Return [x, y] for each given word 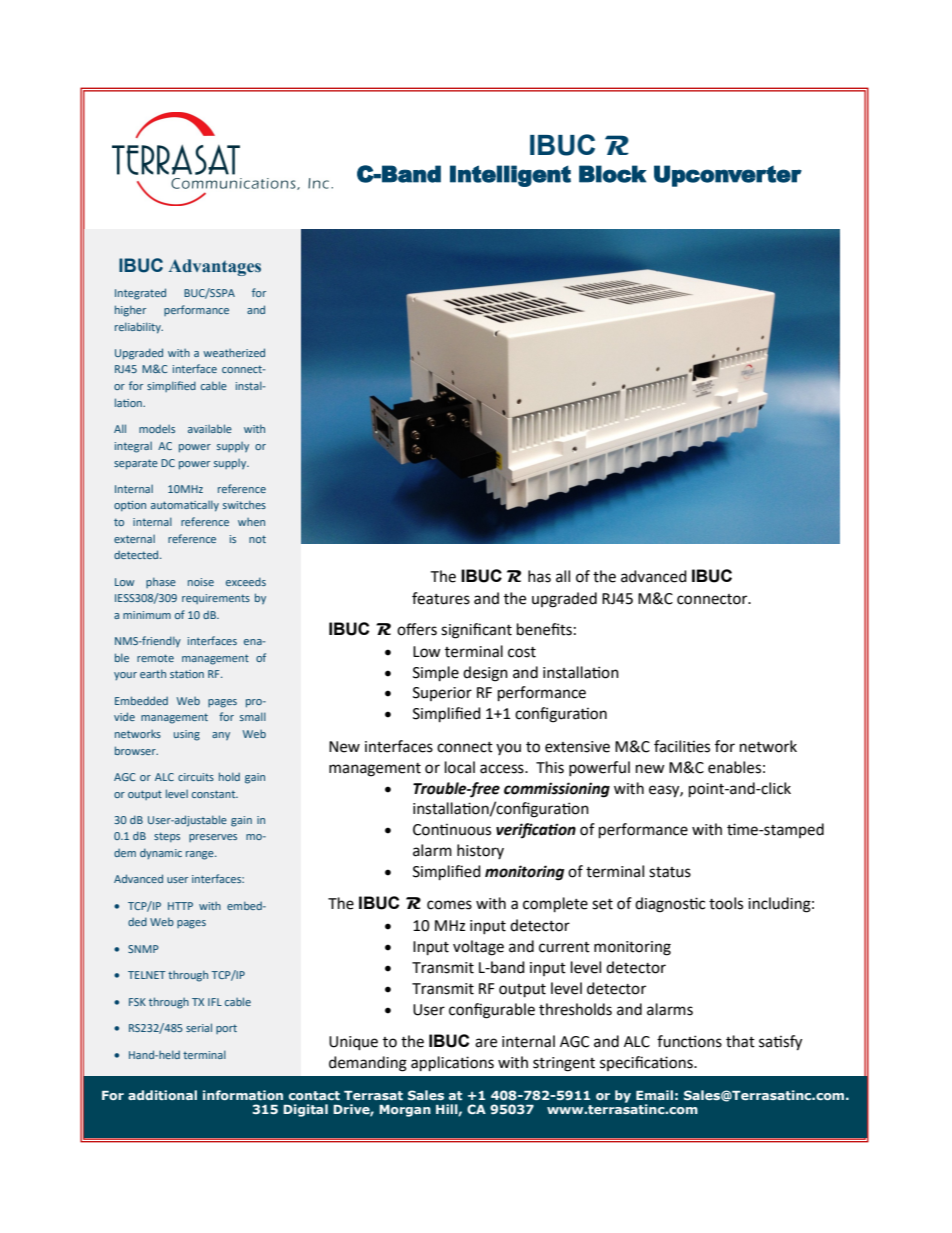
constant [215, 794]
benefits [544, 629]
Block [613, 174]
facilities [682, 746]
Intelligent [510, 176]
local [460, 767]
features [441, 598]
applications [452, 1064]
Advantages [215, 267]
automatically [185, 506]
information [243, 1095]
